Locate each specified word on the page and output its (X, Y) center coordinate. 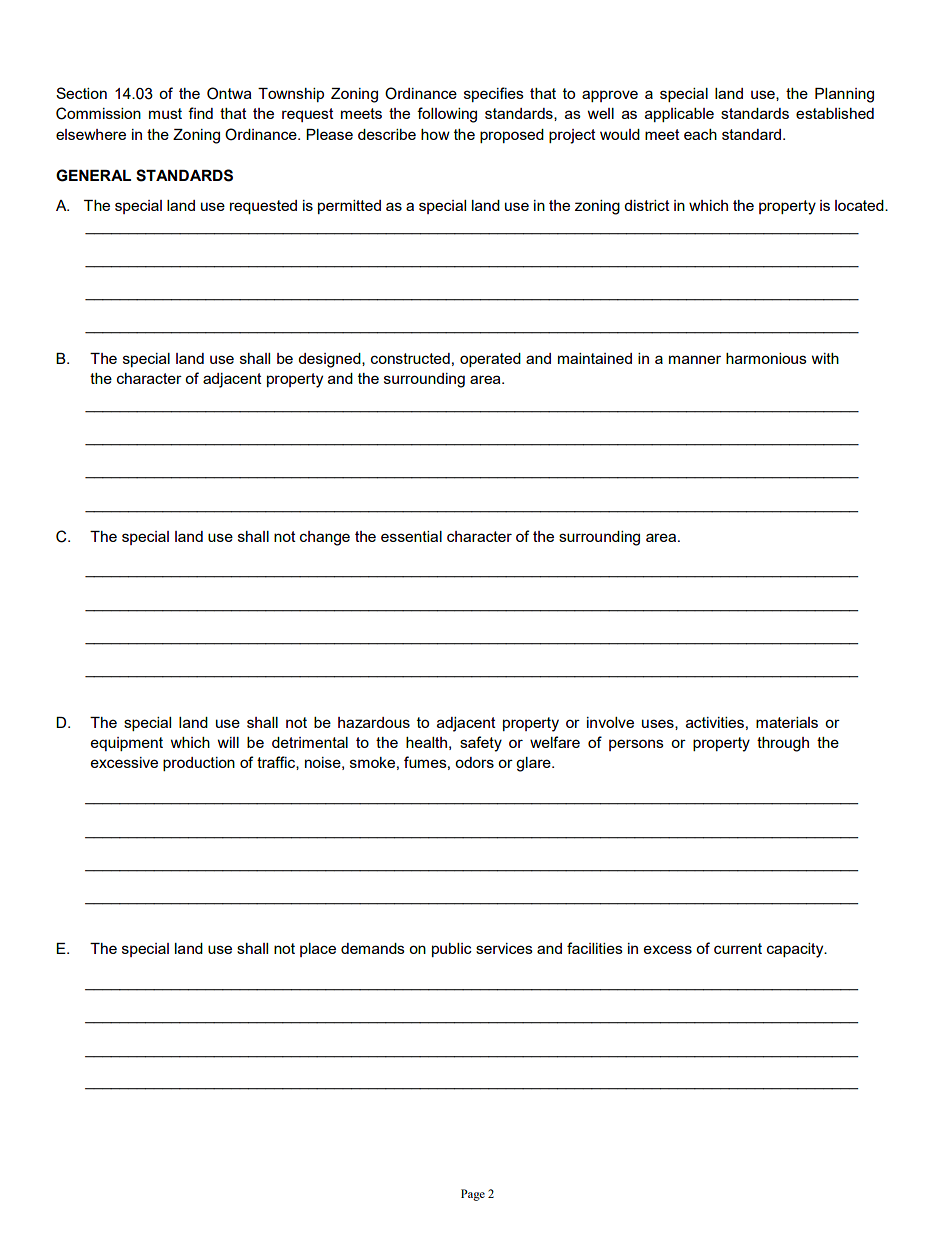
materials (787, 722)
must (165, 113)
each (700, 134)
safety (481, 744)
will (228, 742)
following (447, 115)
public (452, 950)
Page (473, 1195)
